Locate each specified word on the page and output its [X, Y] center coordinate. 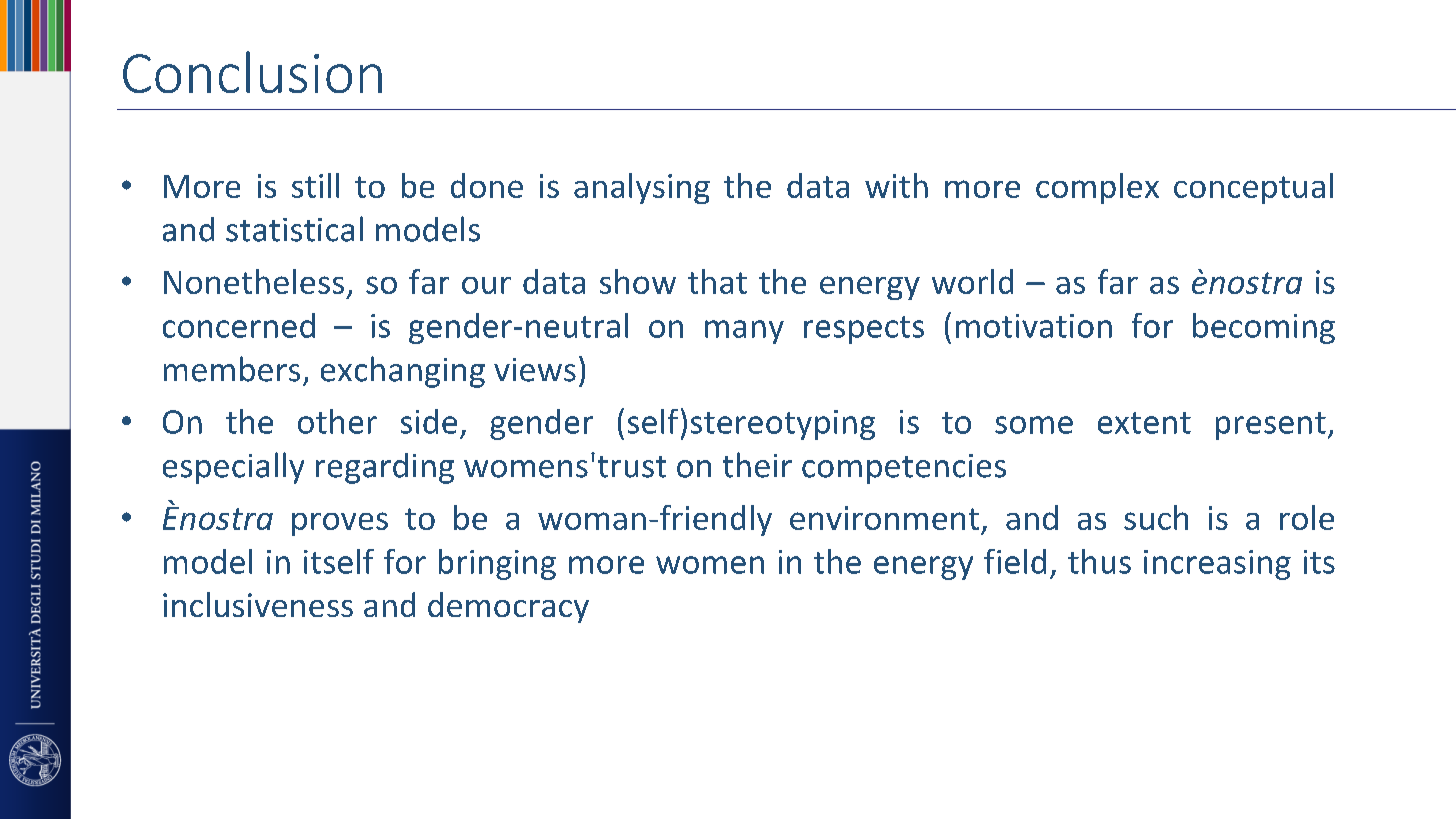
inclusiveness [258, 604]
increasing [1217, 565]
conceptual [1253, 188]
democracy [508, 607]
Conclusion [252, 72]
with [896, 185]
